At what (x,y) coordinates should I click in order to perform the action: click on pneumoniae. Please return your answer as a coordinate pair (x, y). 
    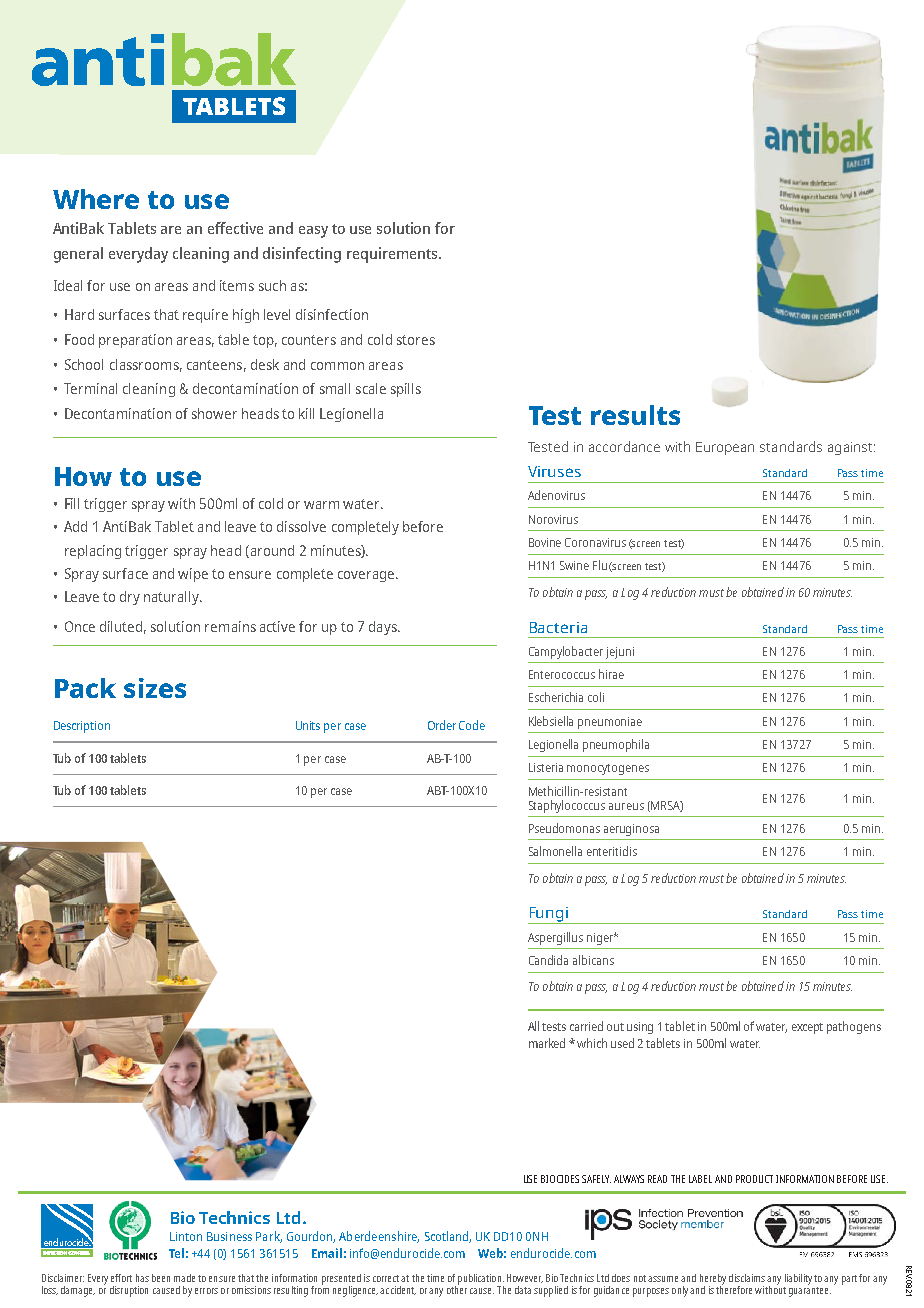
    Looking at the image, I should click on (610, 723).
